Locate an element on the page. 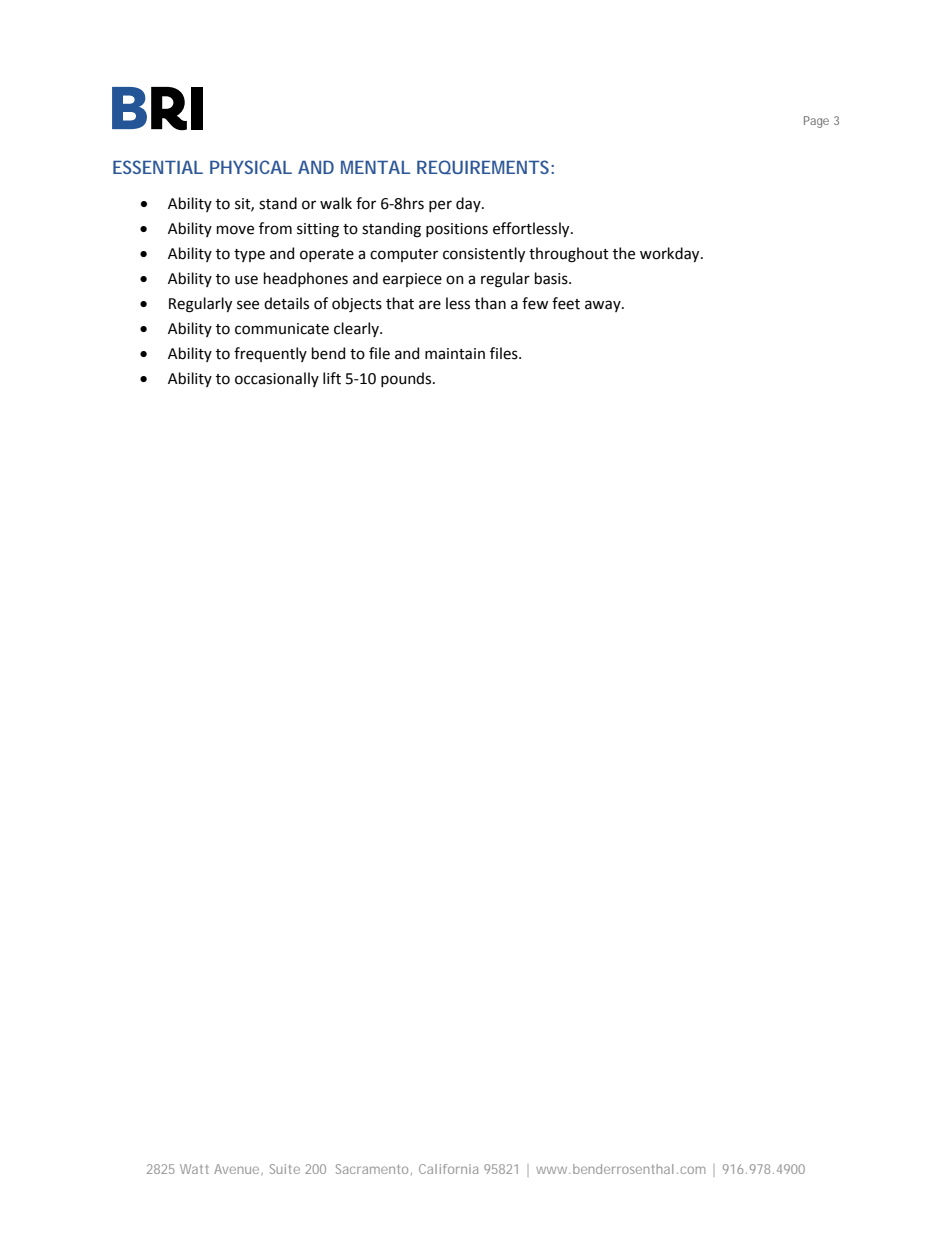  feet is located at coordinates (566, 303).
